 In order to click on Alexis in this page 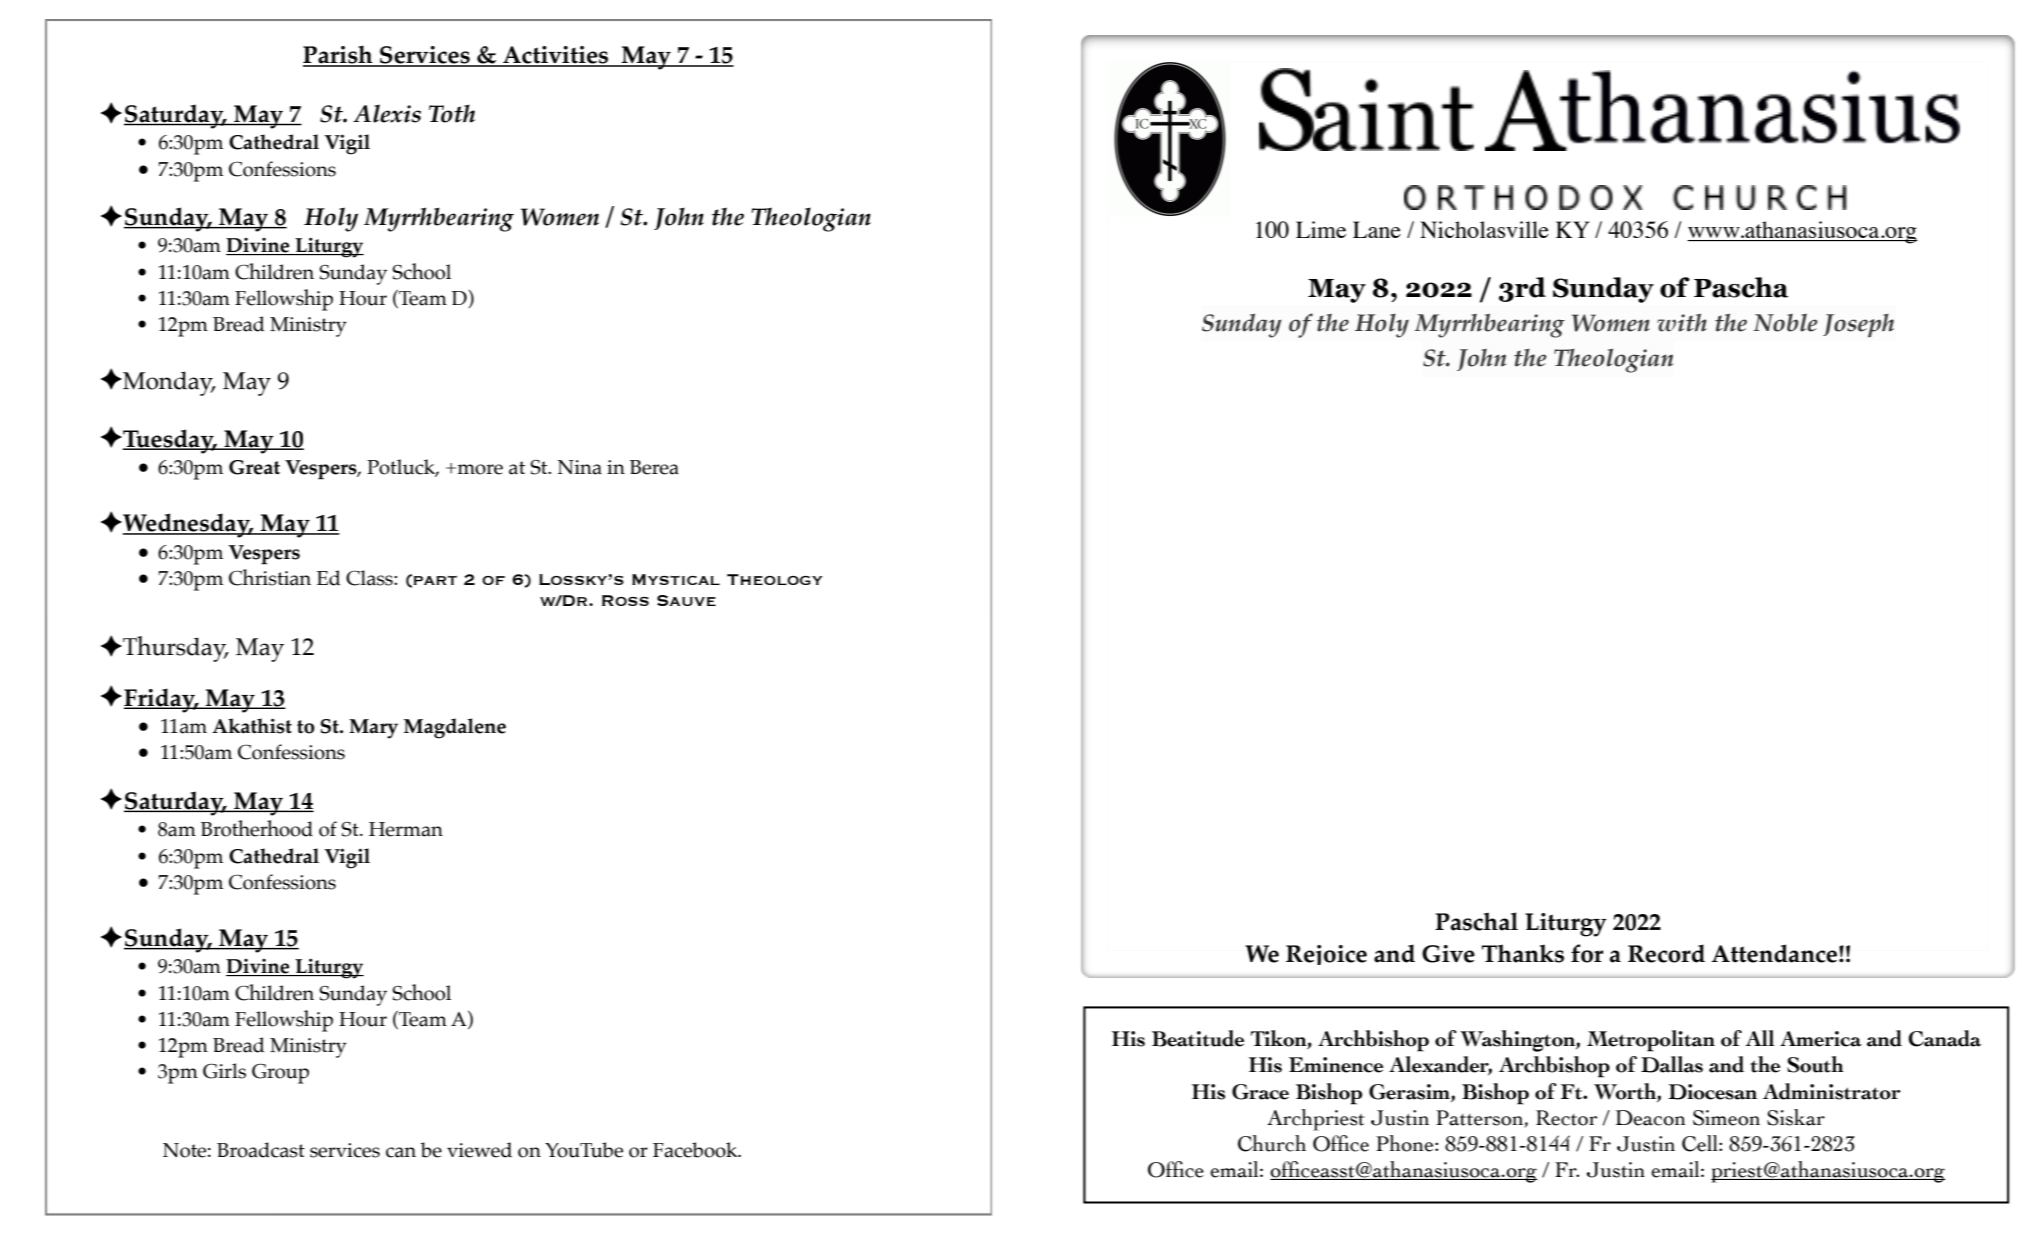, I will do `click(387, 113)`.
